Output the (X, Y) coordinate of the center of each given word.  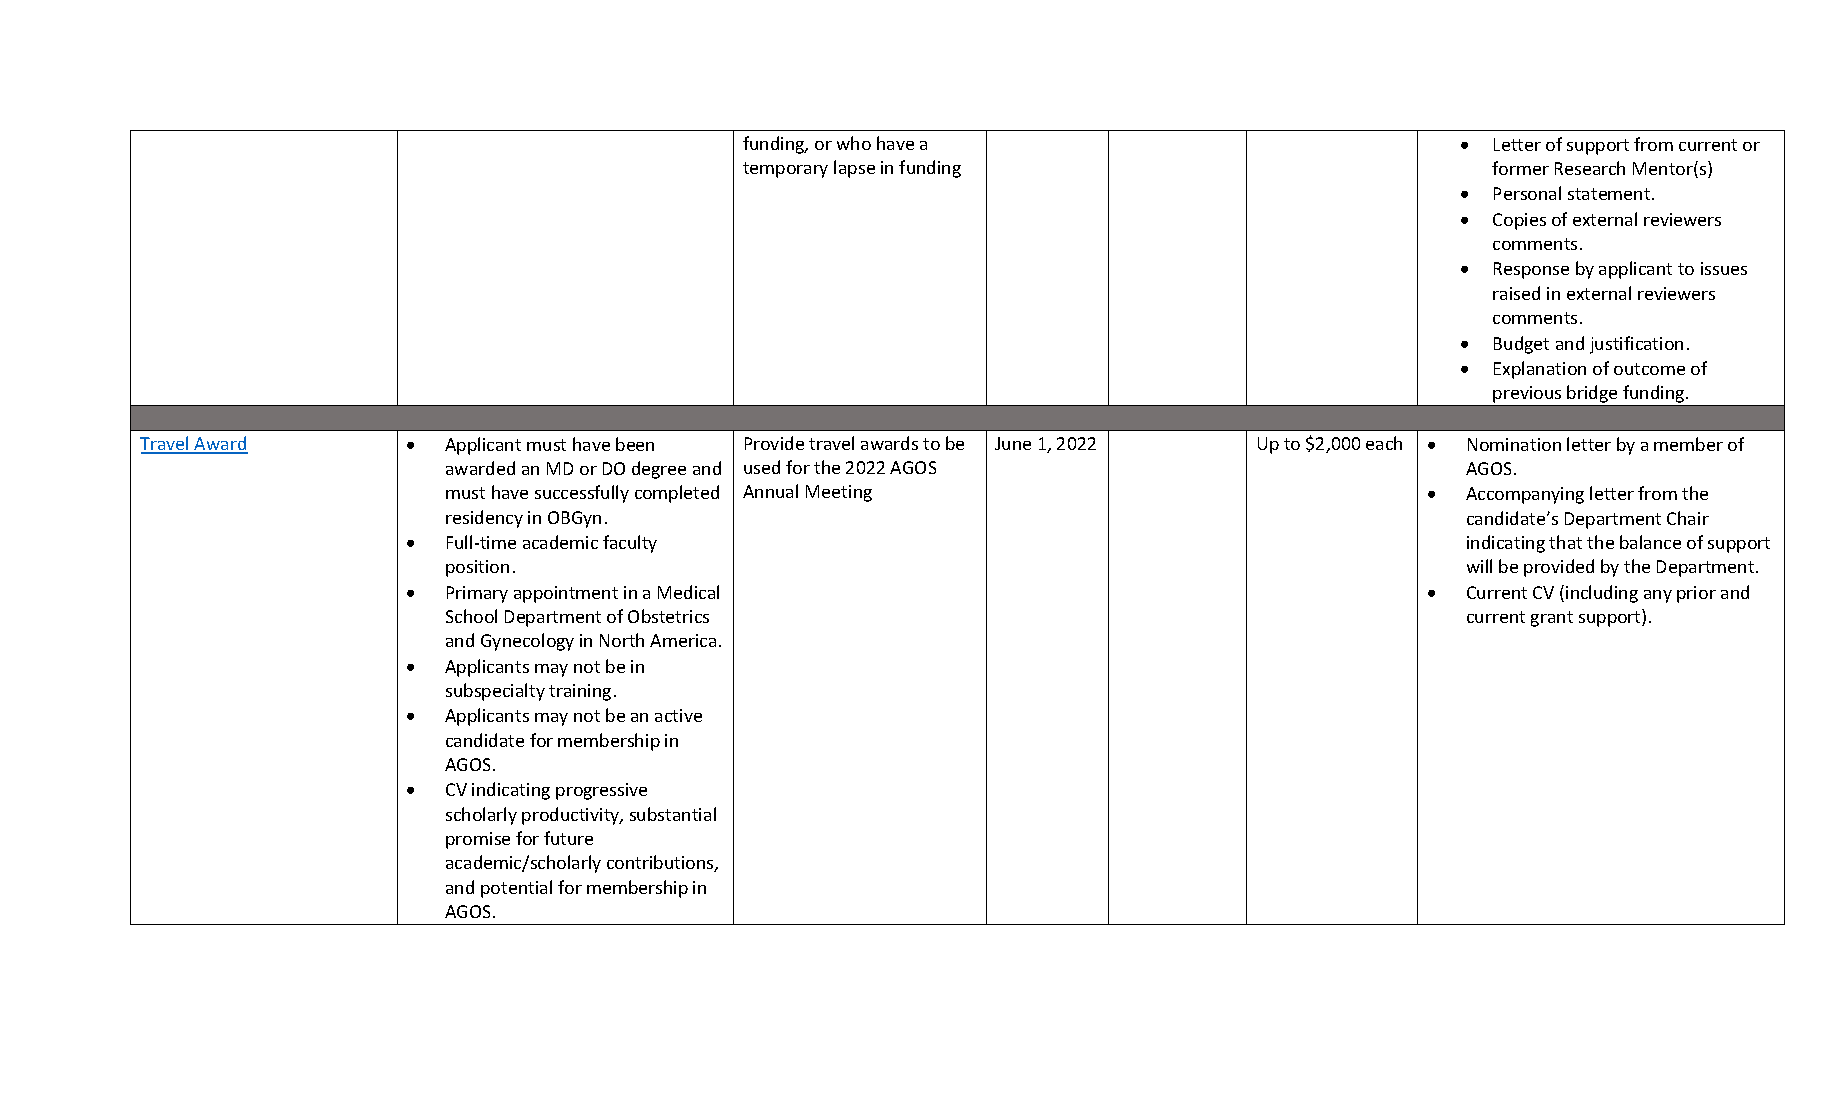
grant (1552, 619)
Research (1590, 168)
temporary (785, 170)
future (568, 838)
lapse (854, 169)
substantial (673, 814)
